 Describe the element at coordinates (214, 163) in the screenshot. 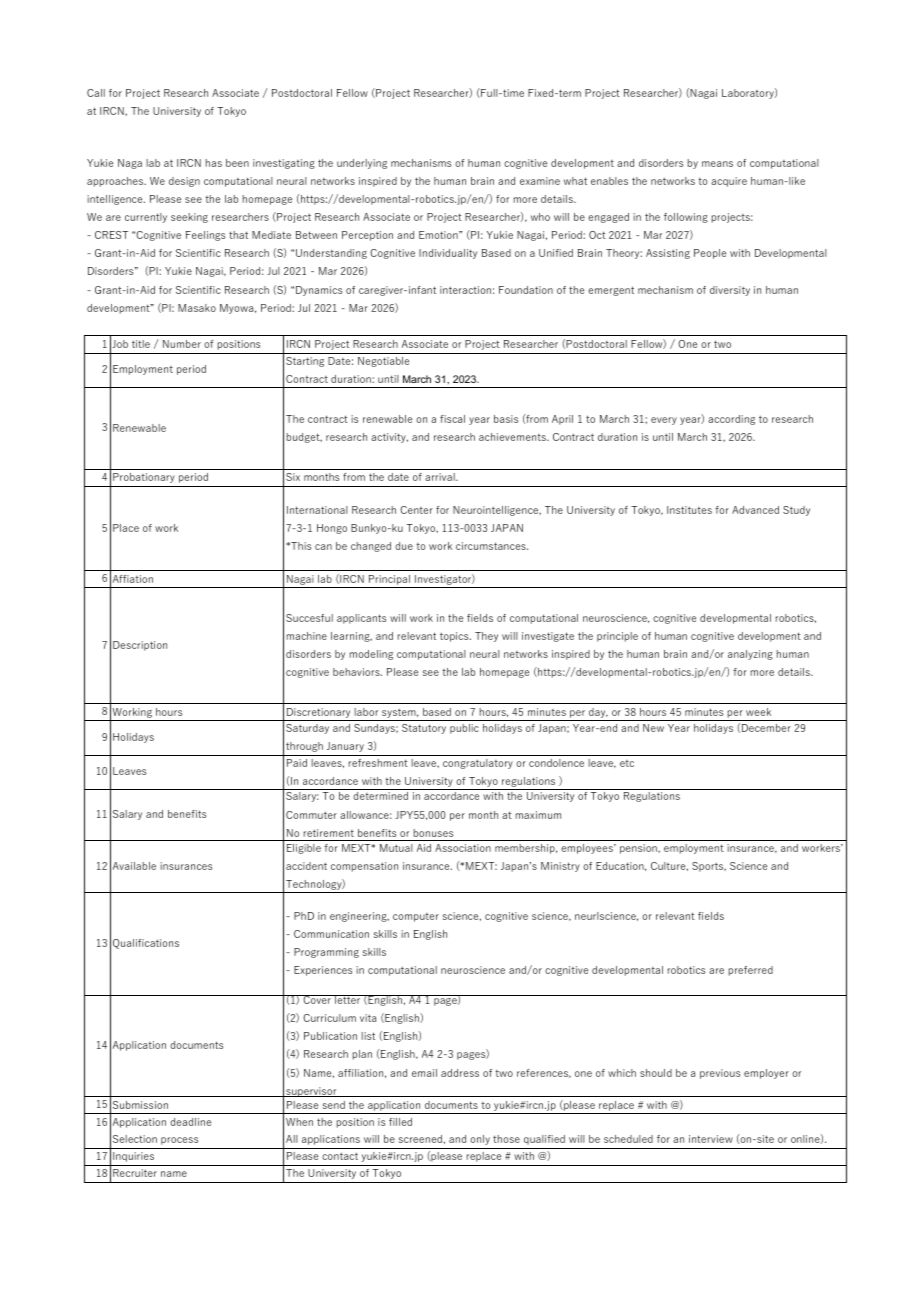

I see `has` at that location.
